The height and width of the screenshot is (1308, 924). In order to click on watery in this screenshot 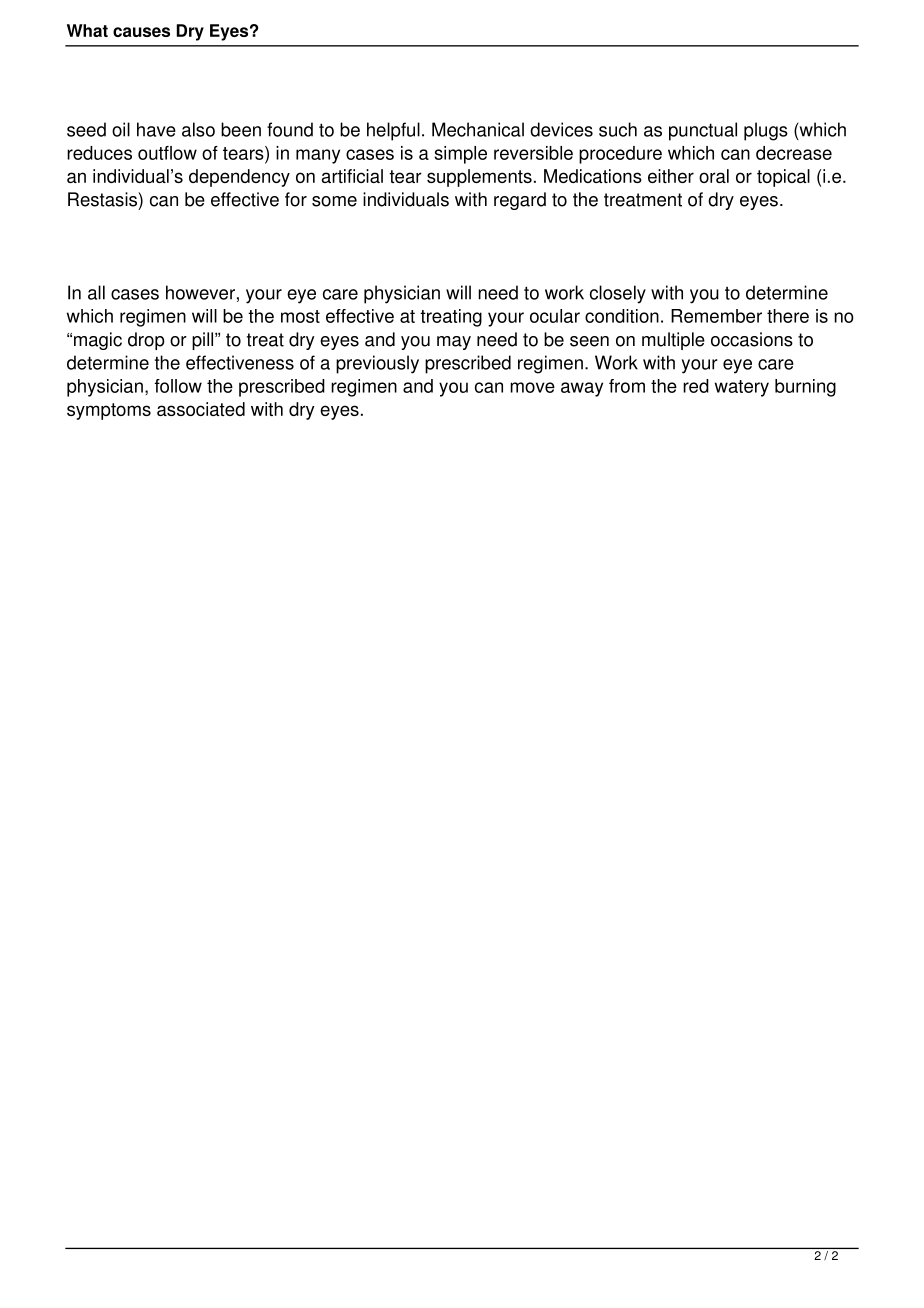, I will do `click(742, 388)`.
